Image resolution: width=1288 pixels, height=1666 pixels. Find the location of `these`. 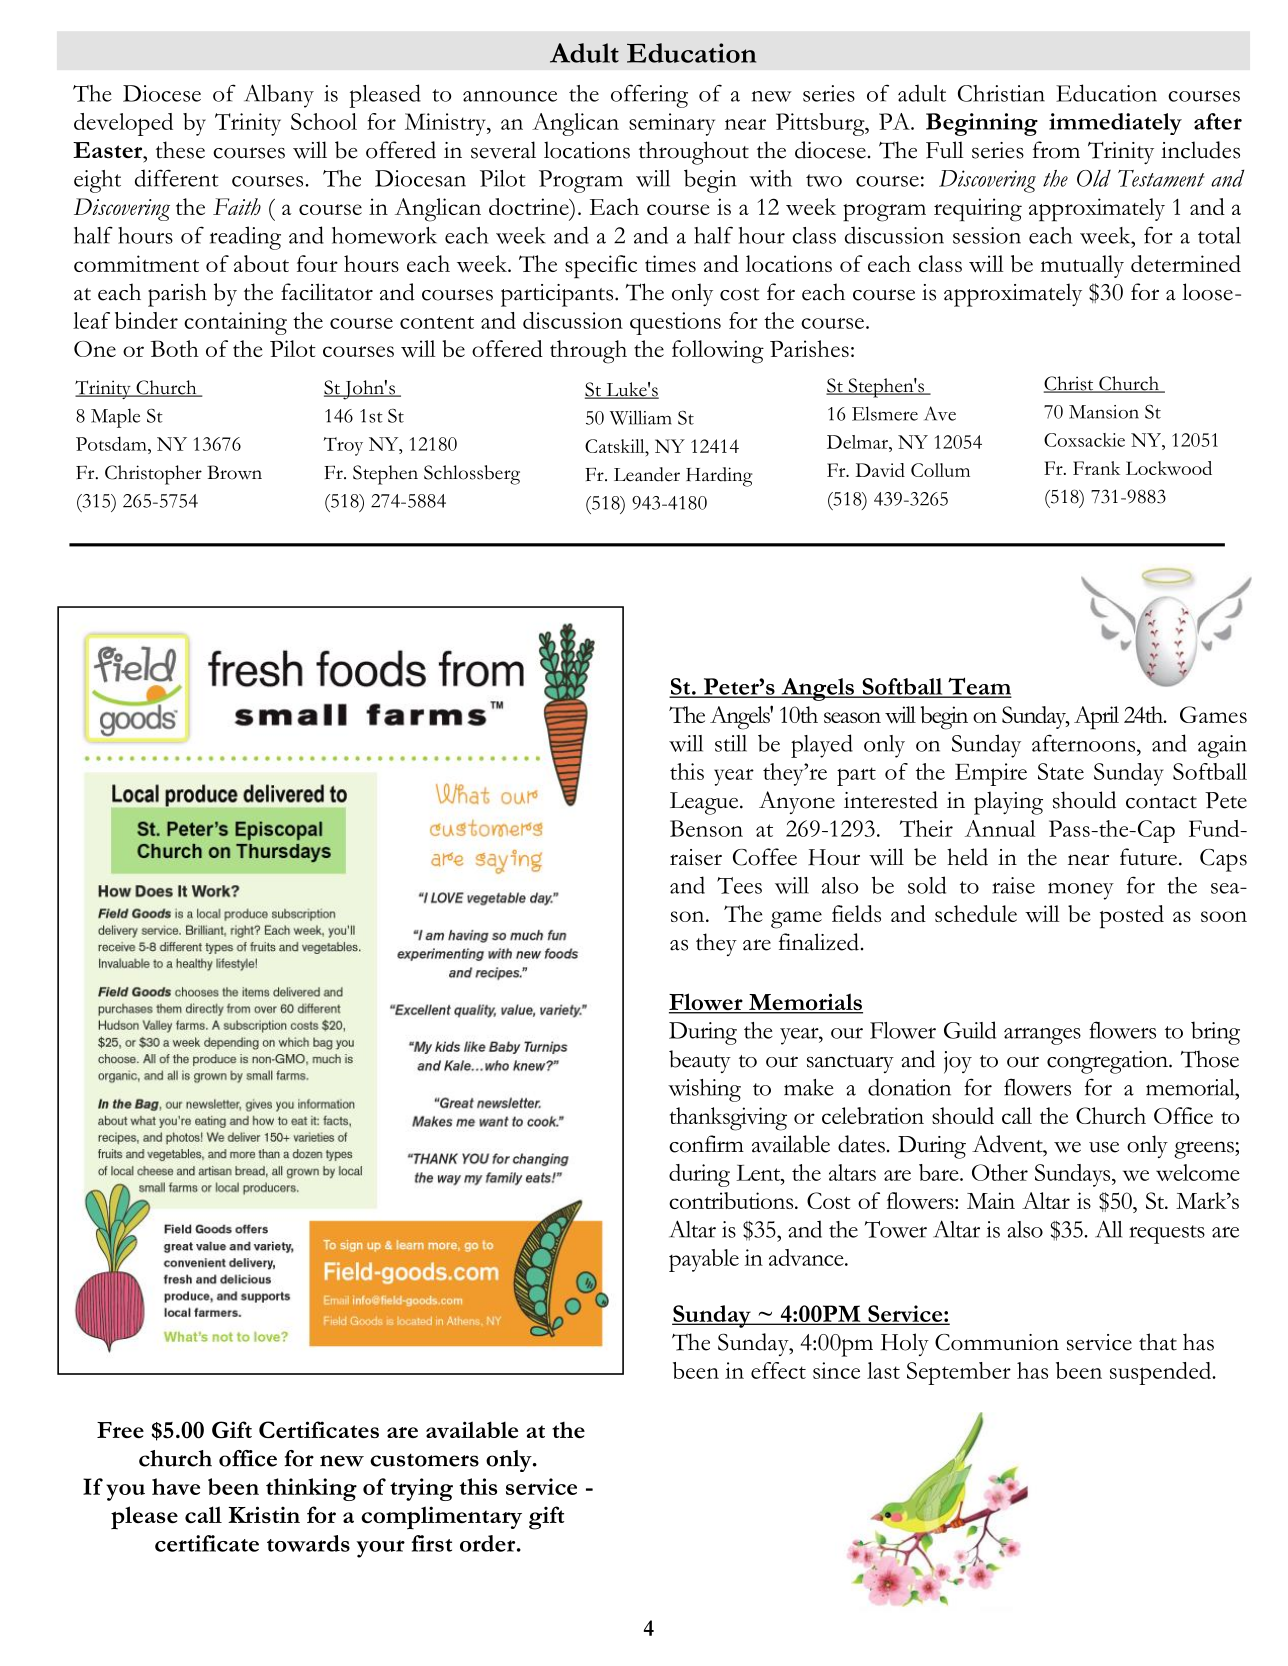

these is located at coordinates (180, 150).
